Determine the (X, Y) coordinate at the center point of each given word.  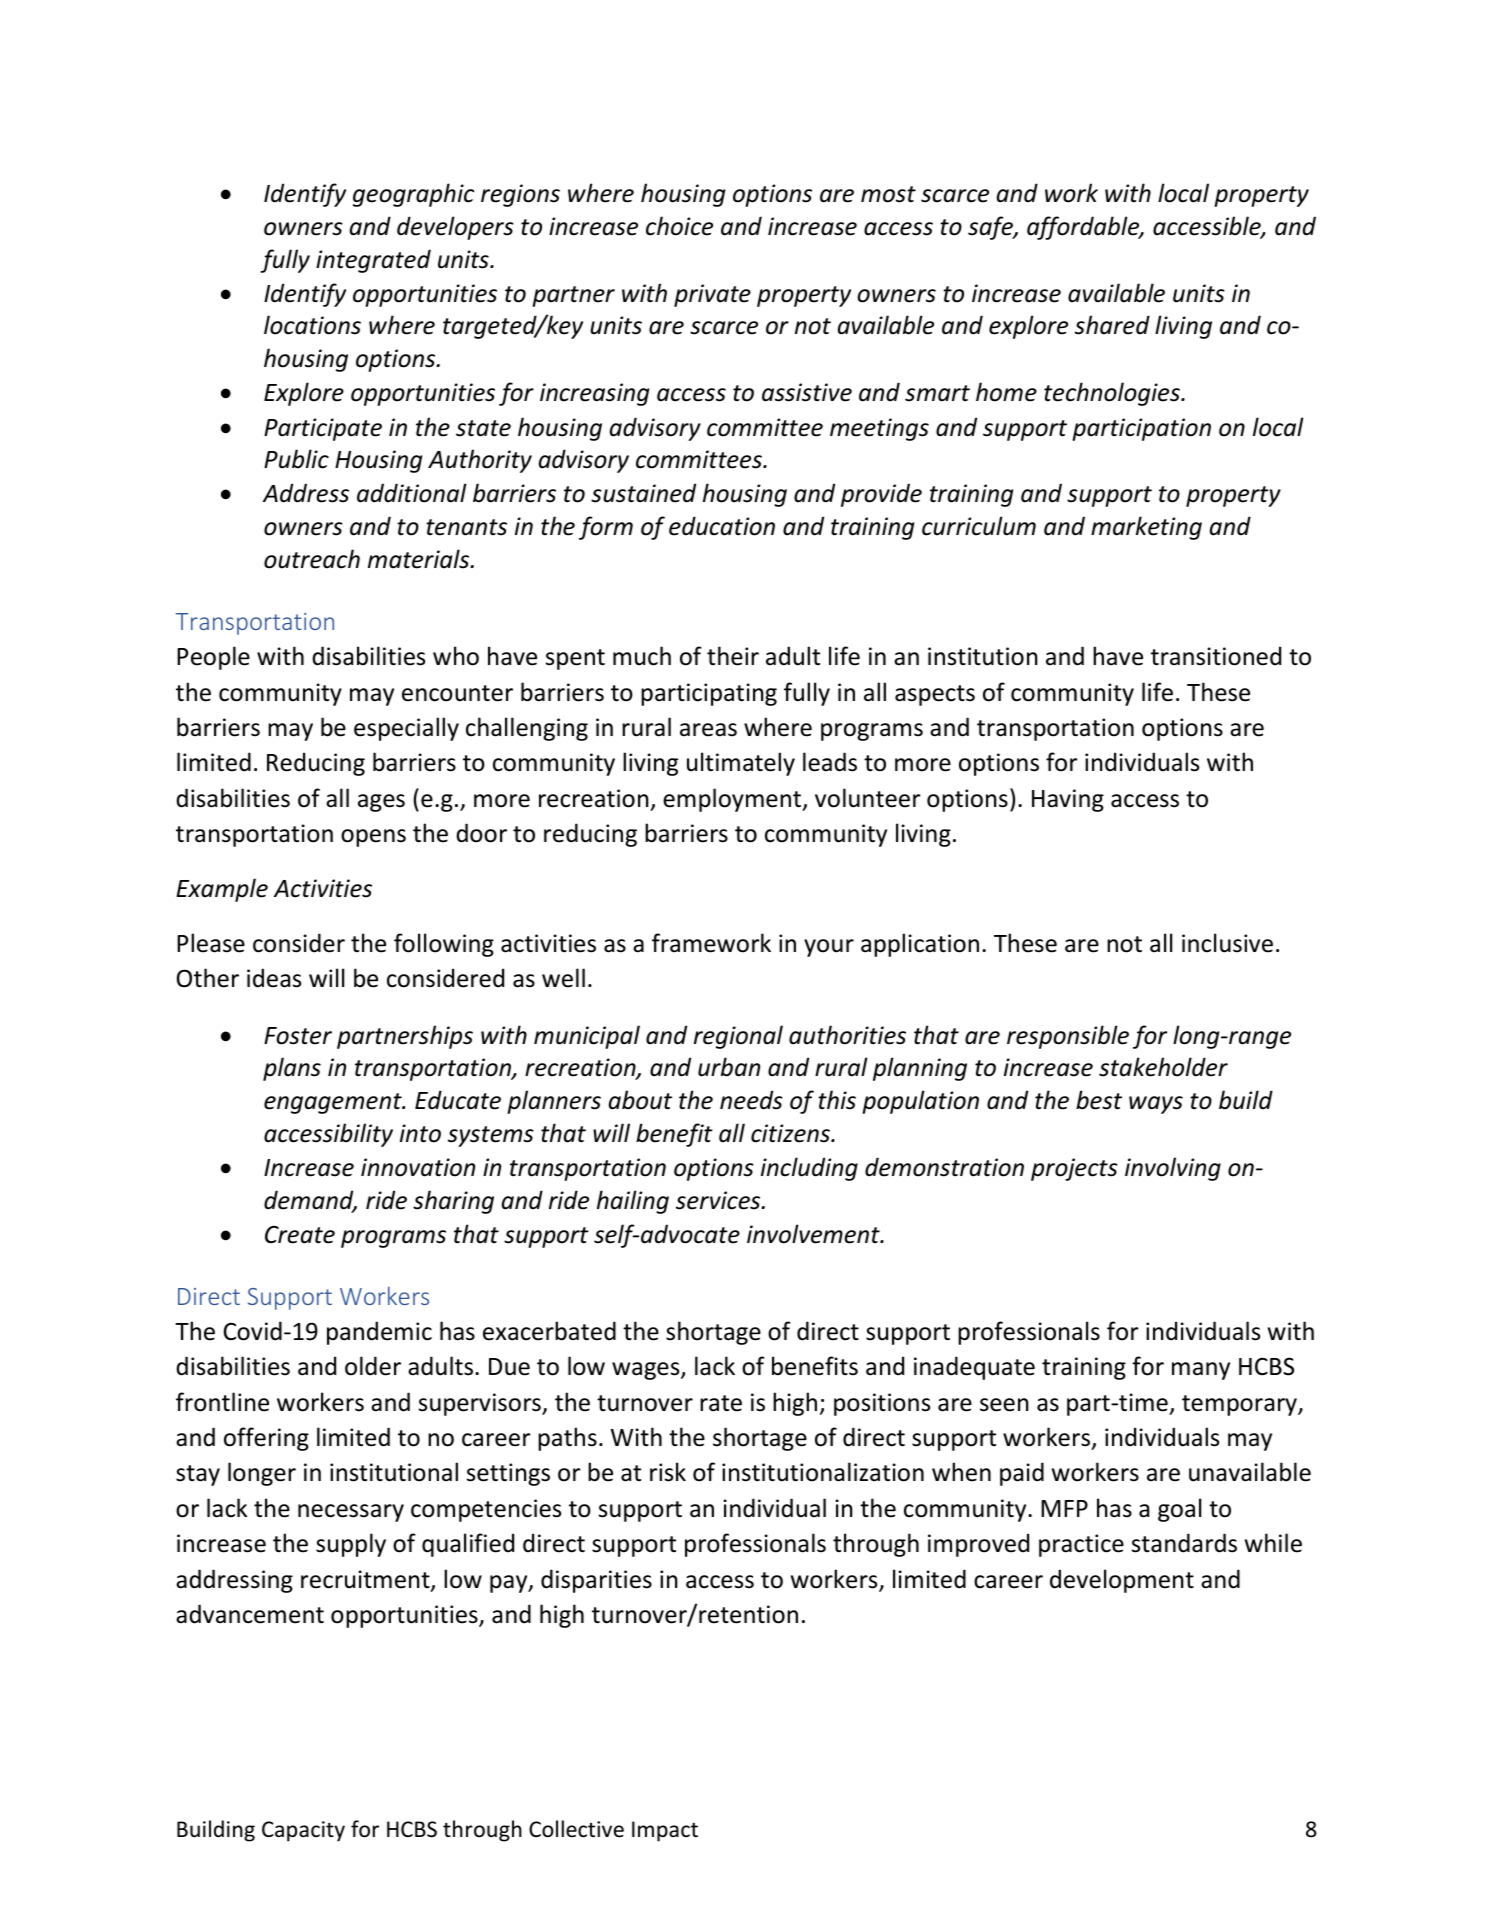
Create (300, 1235)
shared (1112, 325)
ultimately (741, 764)
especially (406, 729)
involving (1173, 1169)
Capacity (303, 1831)
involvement (814, 1234)
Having (1068, 800)
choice (679, 226)
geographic (413, 195)
